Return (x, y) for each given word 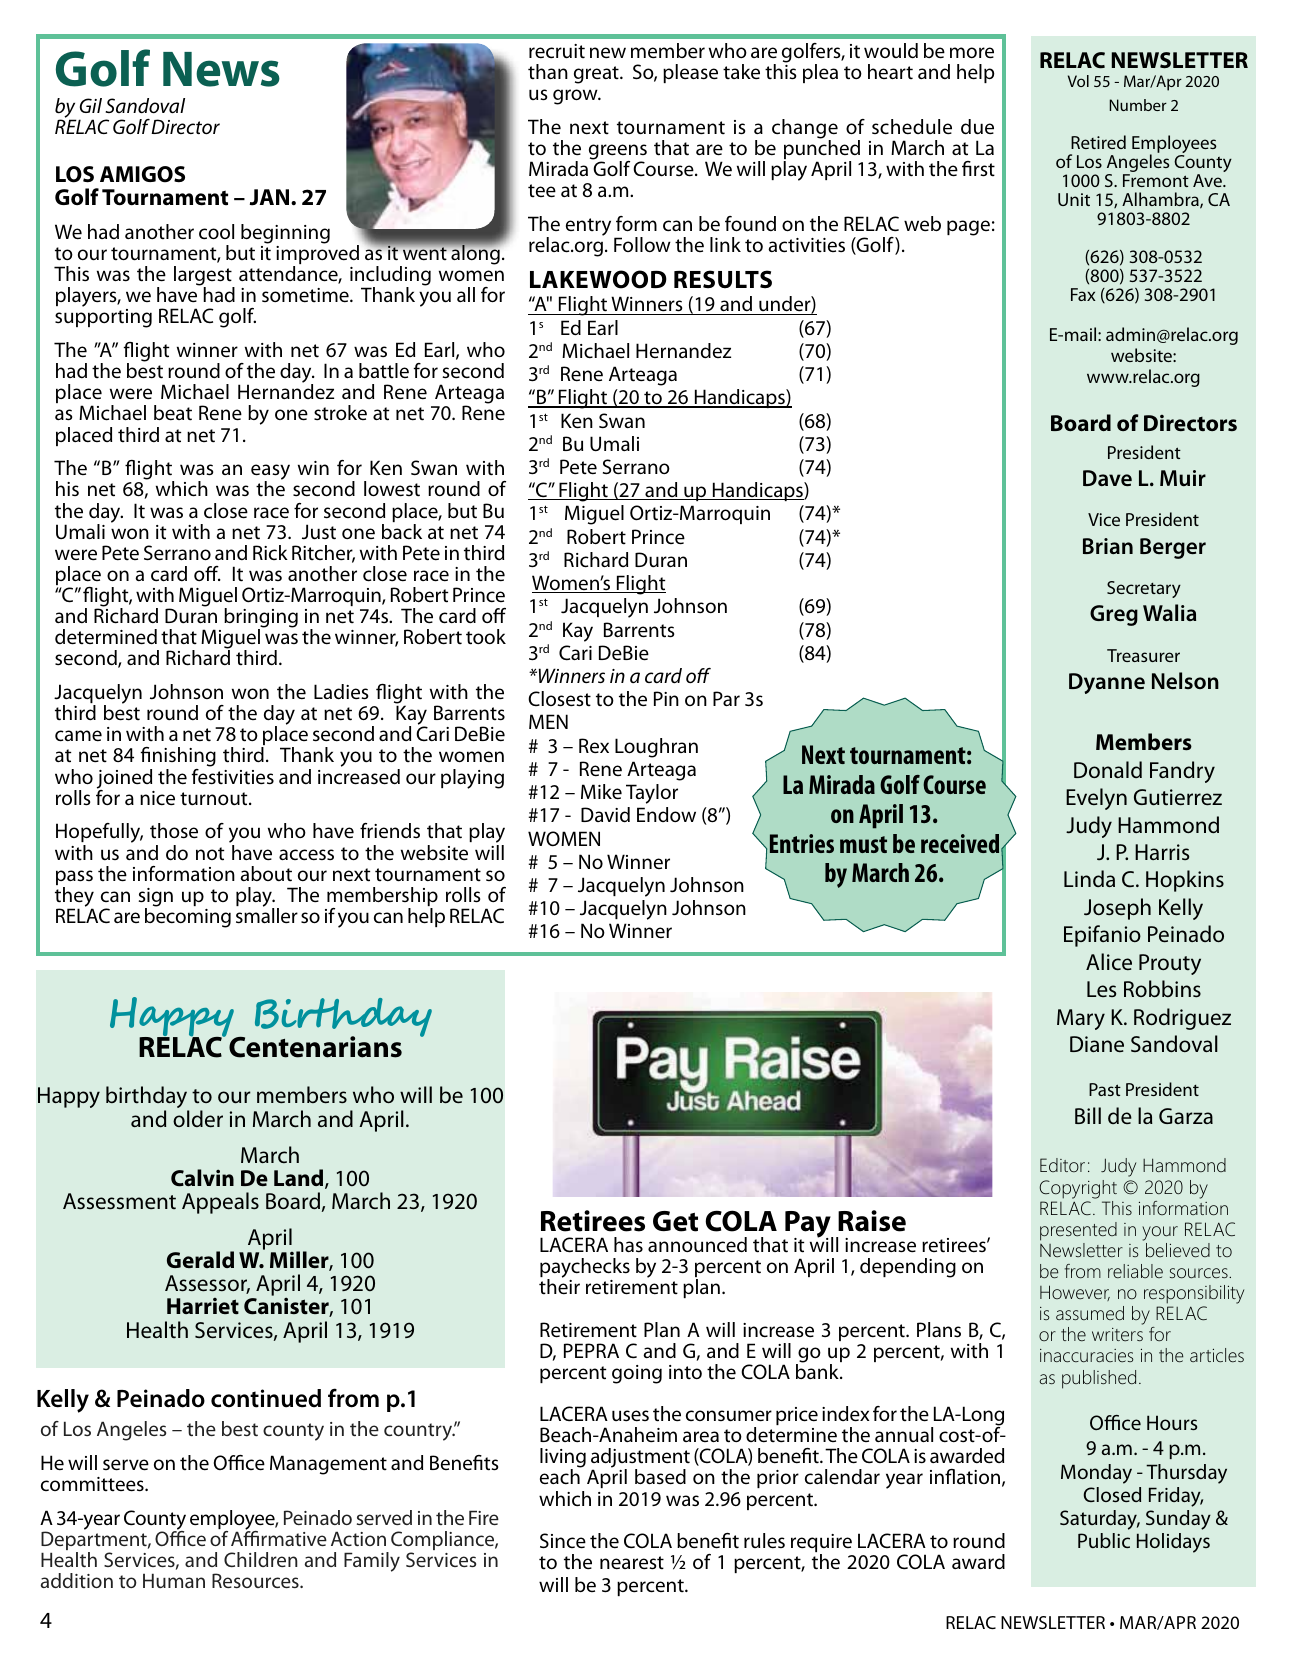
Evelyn (1096, 799)
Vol (1078, 81)
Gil (91, 105)
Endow (666, 814)
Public (1104, 1540)
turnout (215, 799)
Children (261, 1559)
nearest (632, 1563)
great (597, 75)
